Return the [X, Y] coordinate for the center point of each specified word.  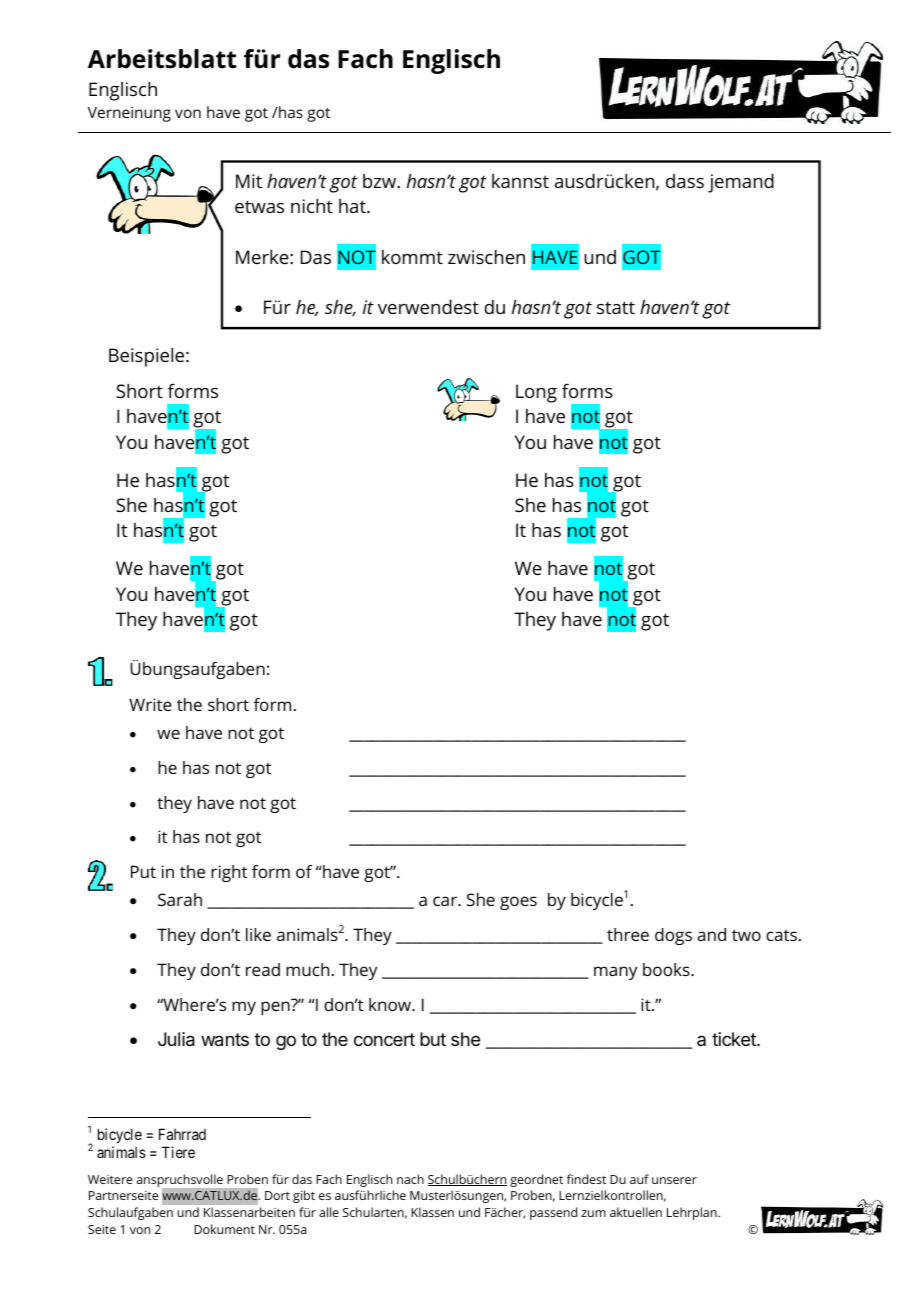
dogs [673, 936]
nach [410, 1179]
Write [150, 704]
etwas [259, 206]
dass [685, 181]
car [446, 901]
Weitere [110, 1179]
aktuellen [636, 1212]
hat [353, 206]
